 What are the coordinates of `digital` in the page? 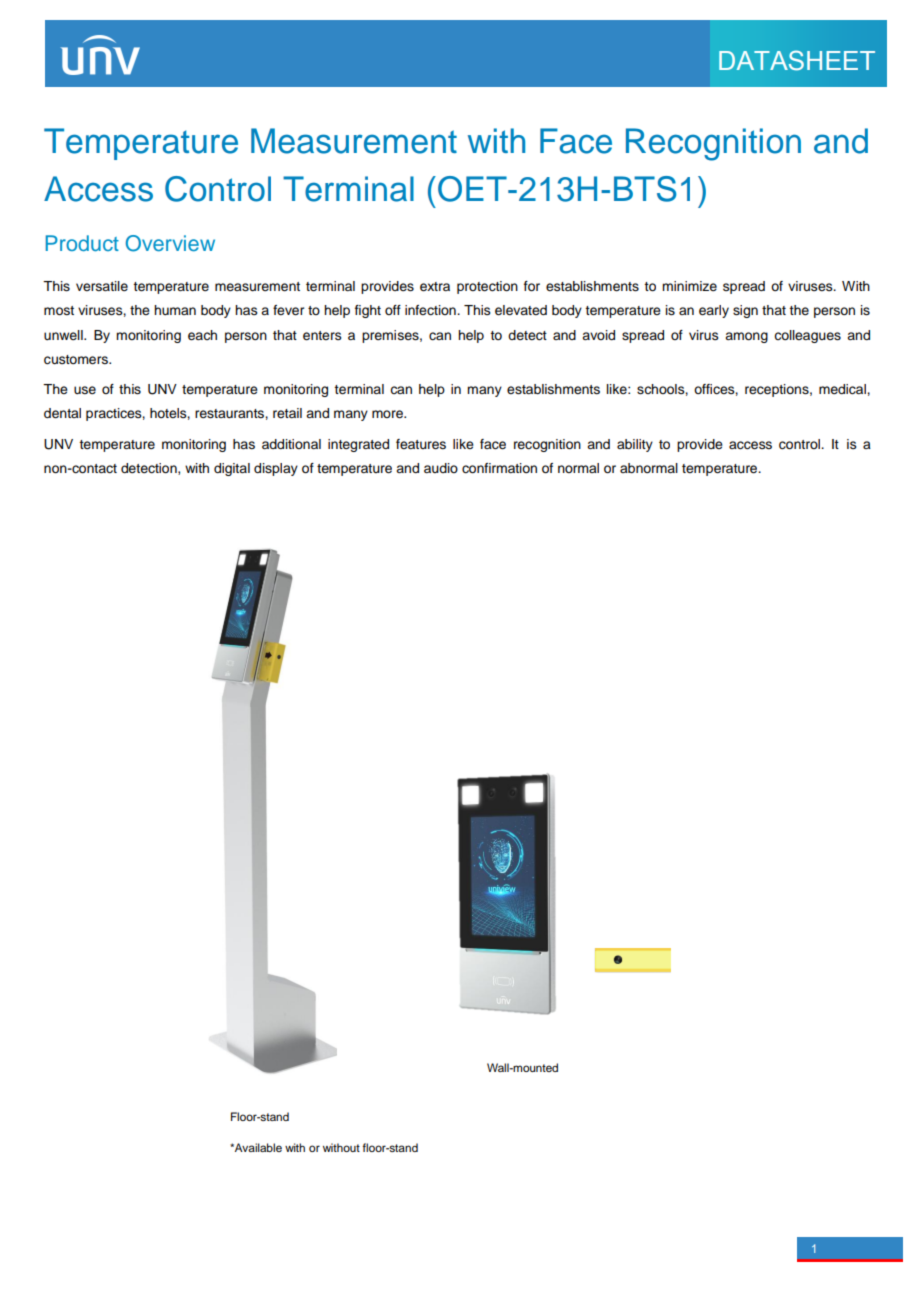 It's located at (232, 469).
